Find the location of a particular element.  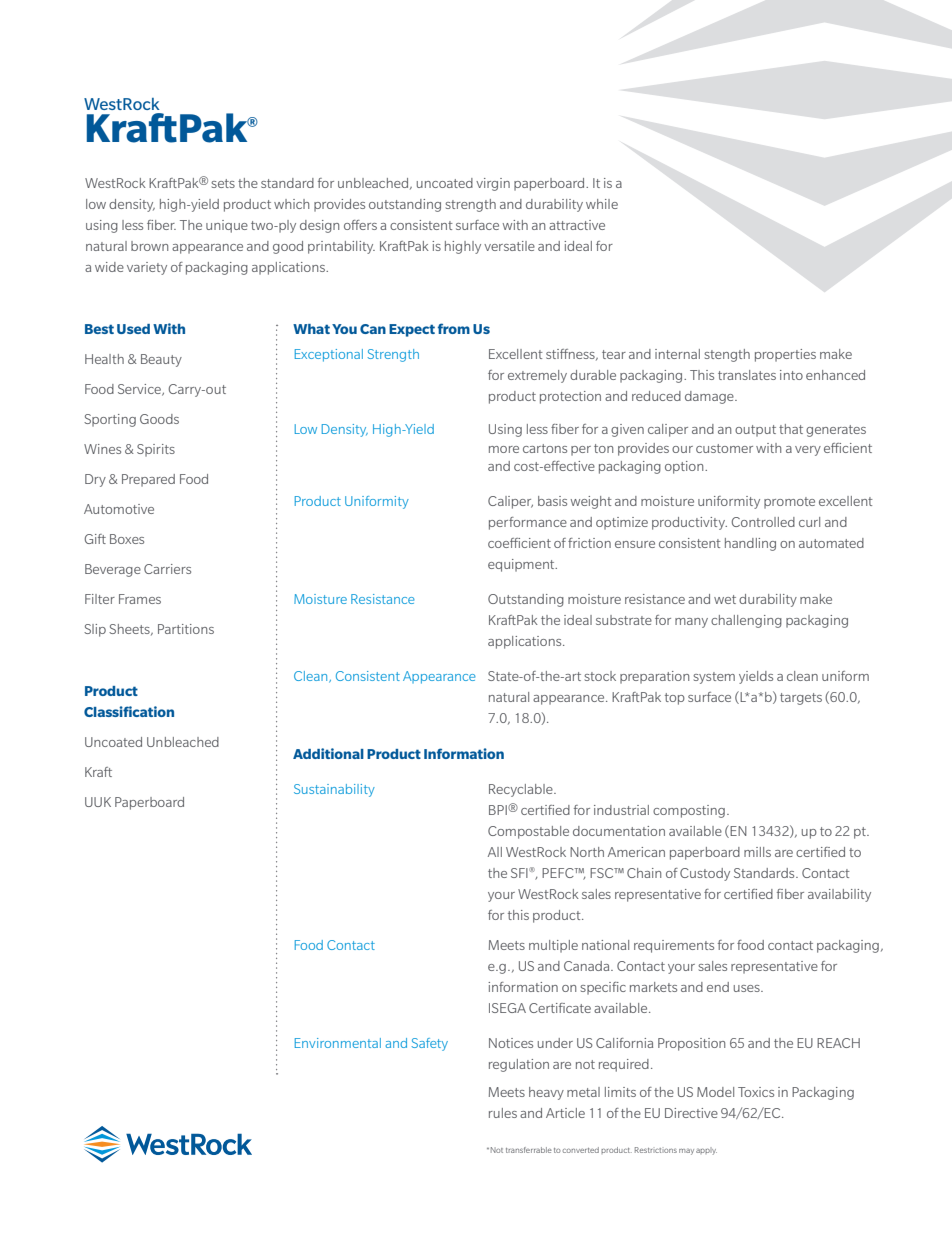

Partitions is located at coordinates (186, 629).
